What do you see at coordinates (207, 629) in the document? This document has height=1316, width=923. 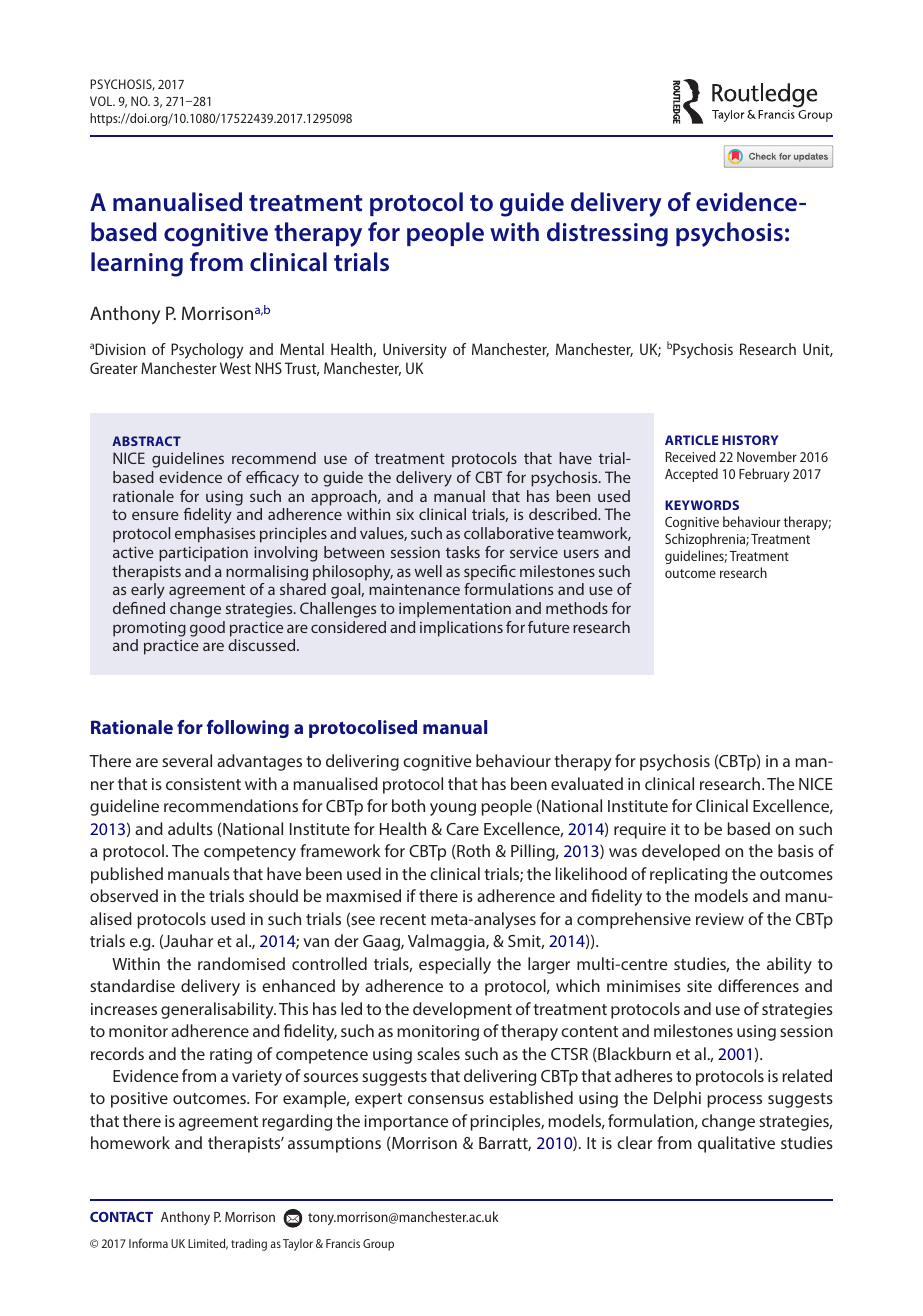 I see `good` at bounding box center [207, 629].
